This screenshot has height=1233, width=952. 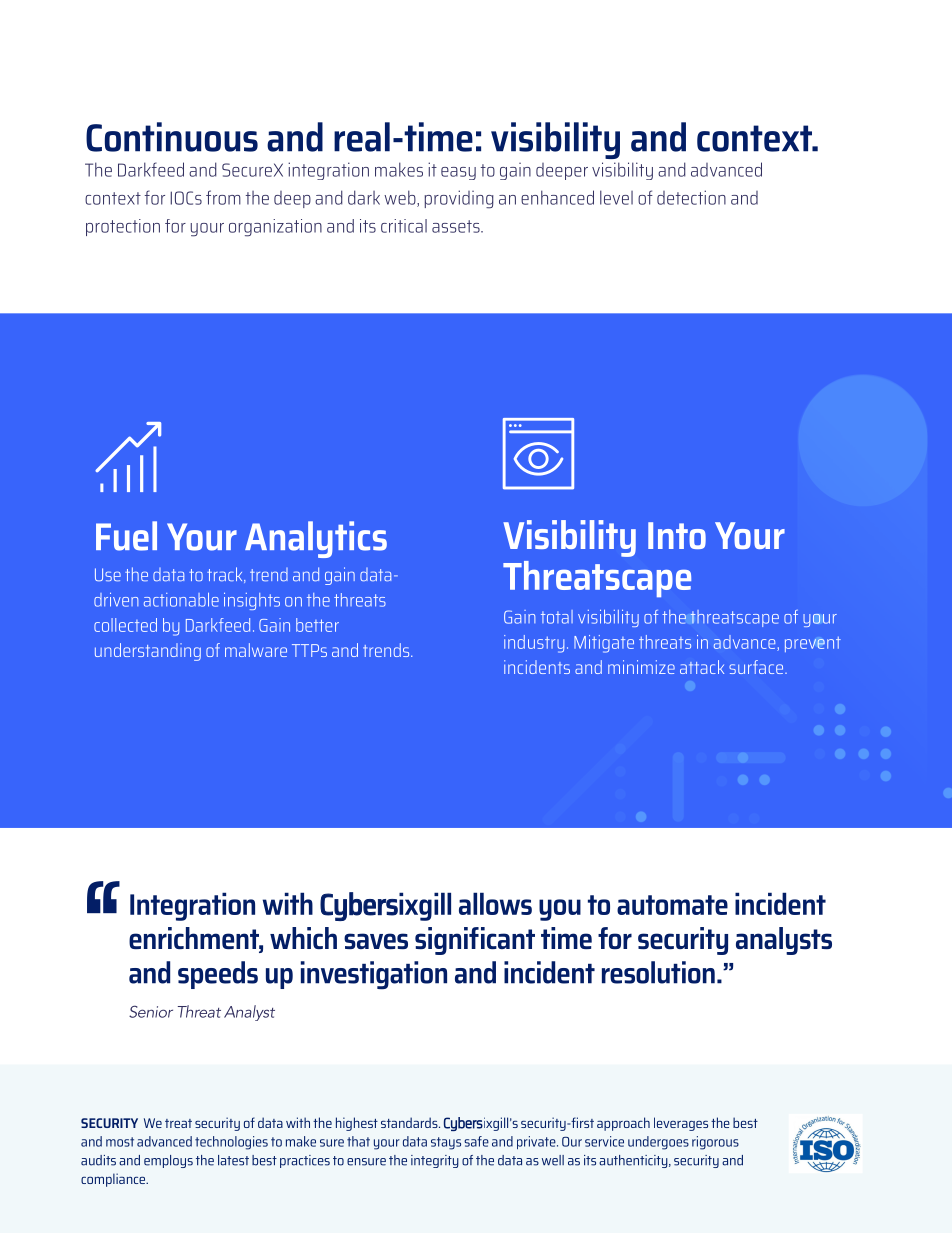 What do you see at coordinates (458, 173) in the screenshot?
I see `easy` at bounding box center [458, 173].
